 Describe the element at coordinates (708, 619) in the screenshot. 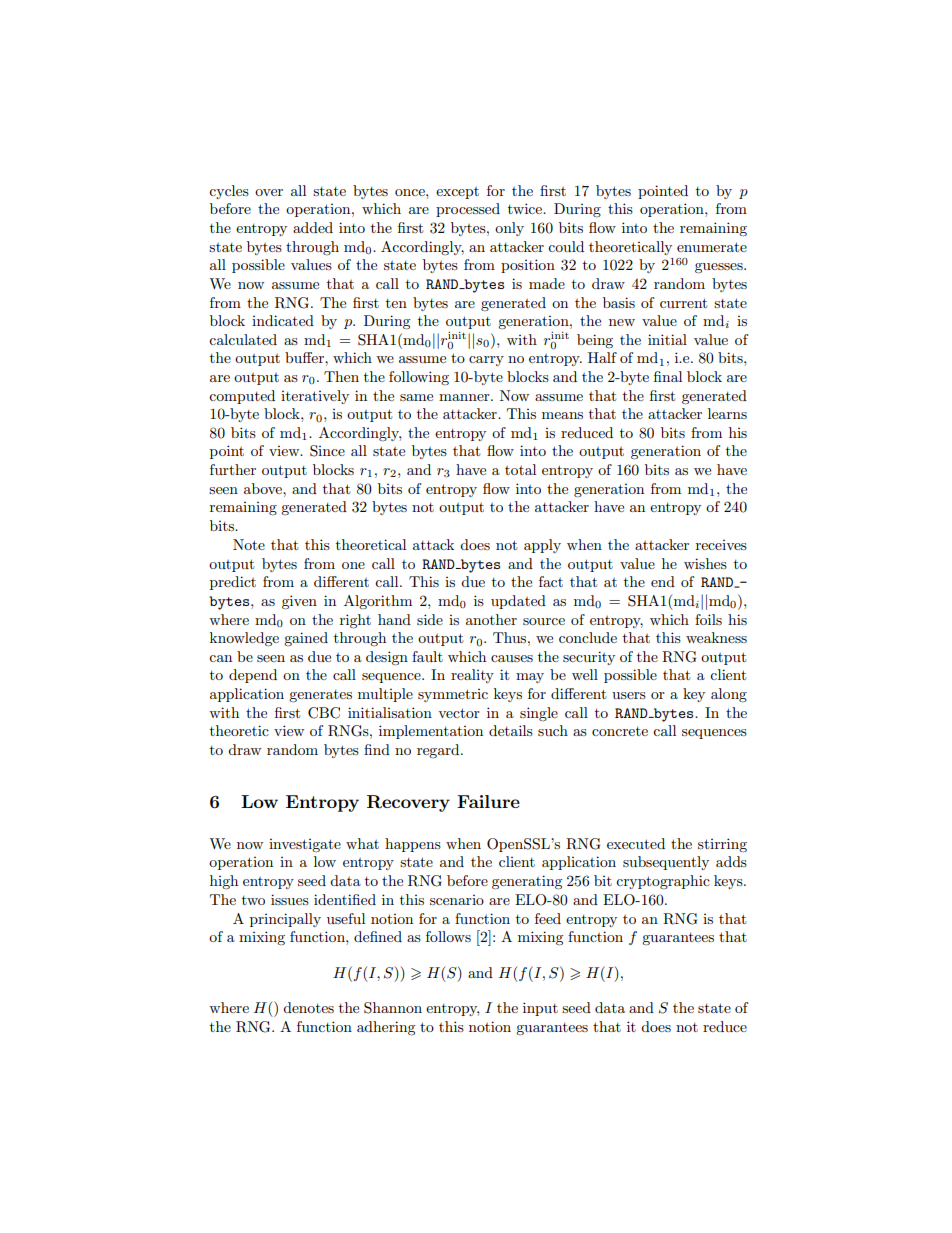

I see `foils` at that location.
